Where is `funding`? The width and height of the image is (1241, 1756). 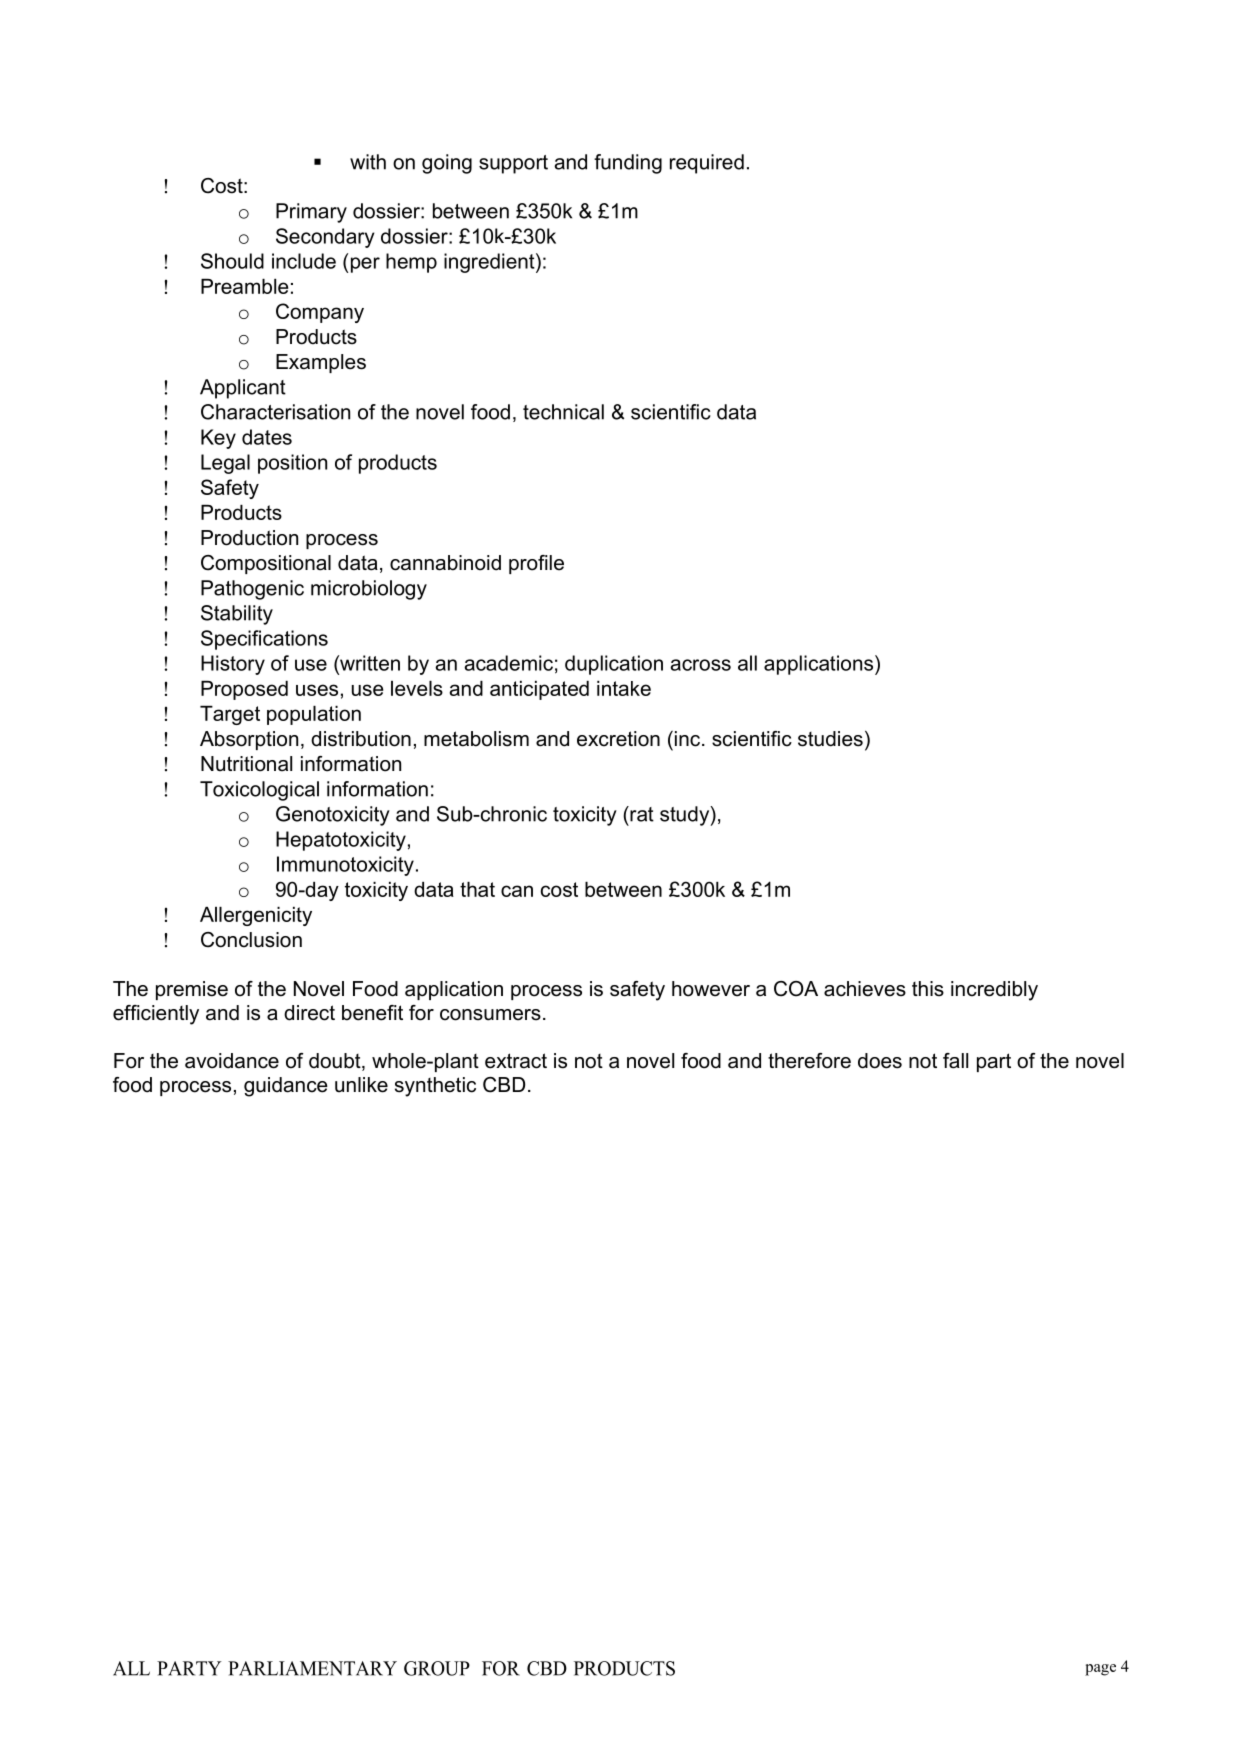 funding is located at coordinates (628, 164).
